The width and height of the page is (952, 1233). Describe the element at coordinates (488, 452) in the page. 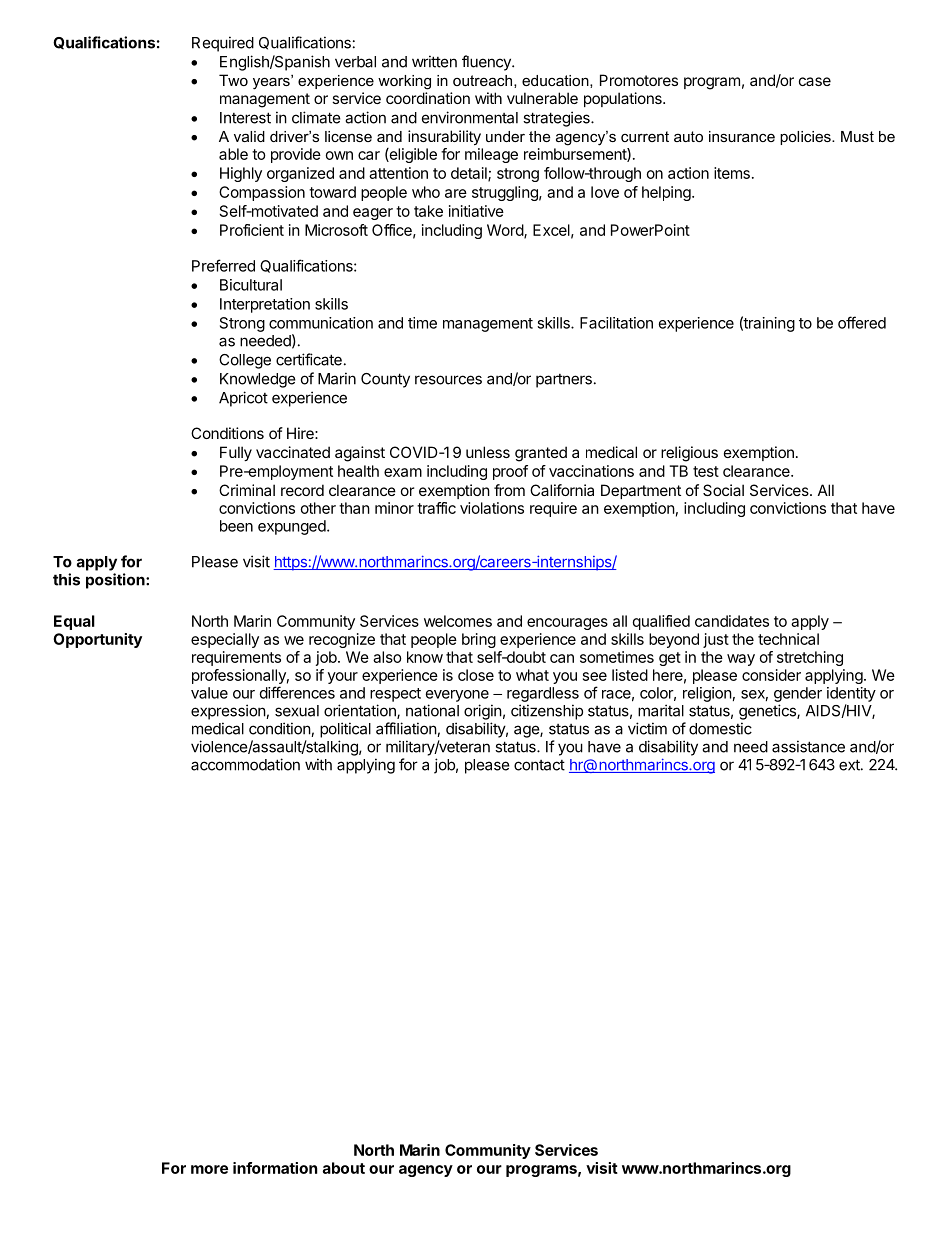

I see `unless` at that location.
